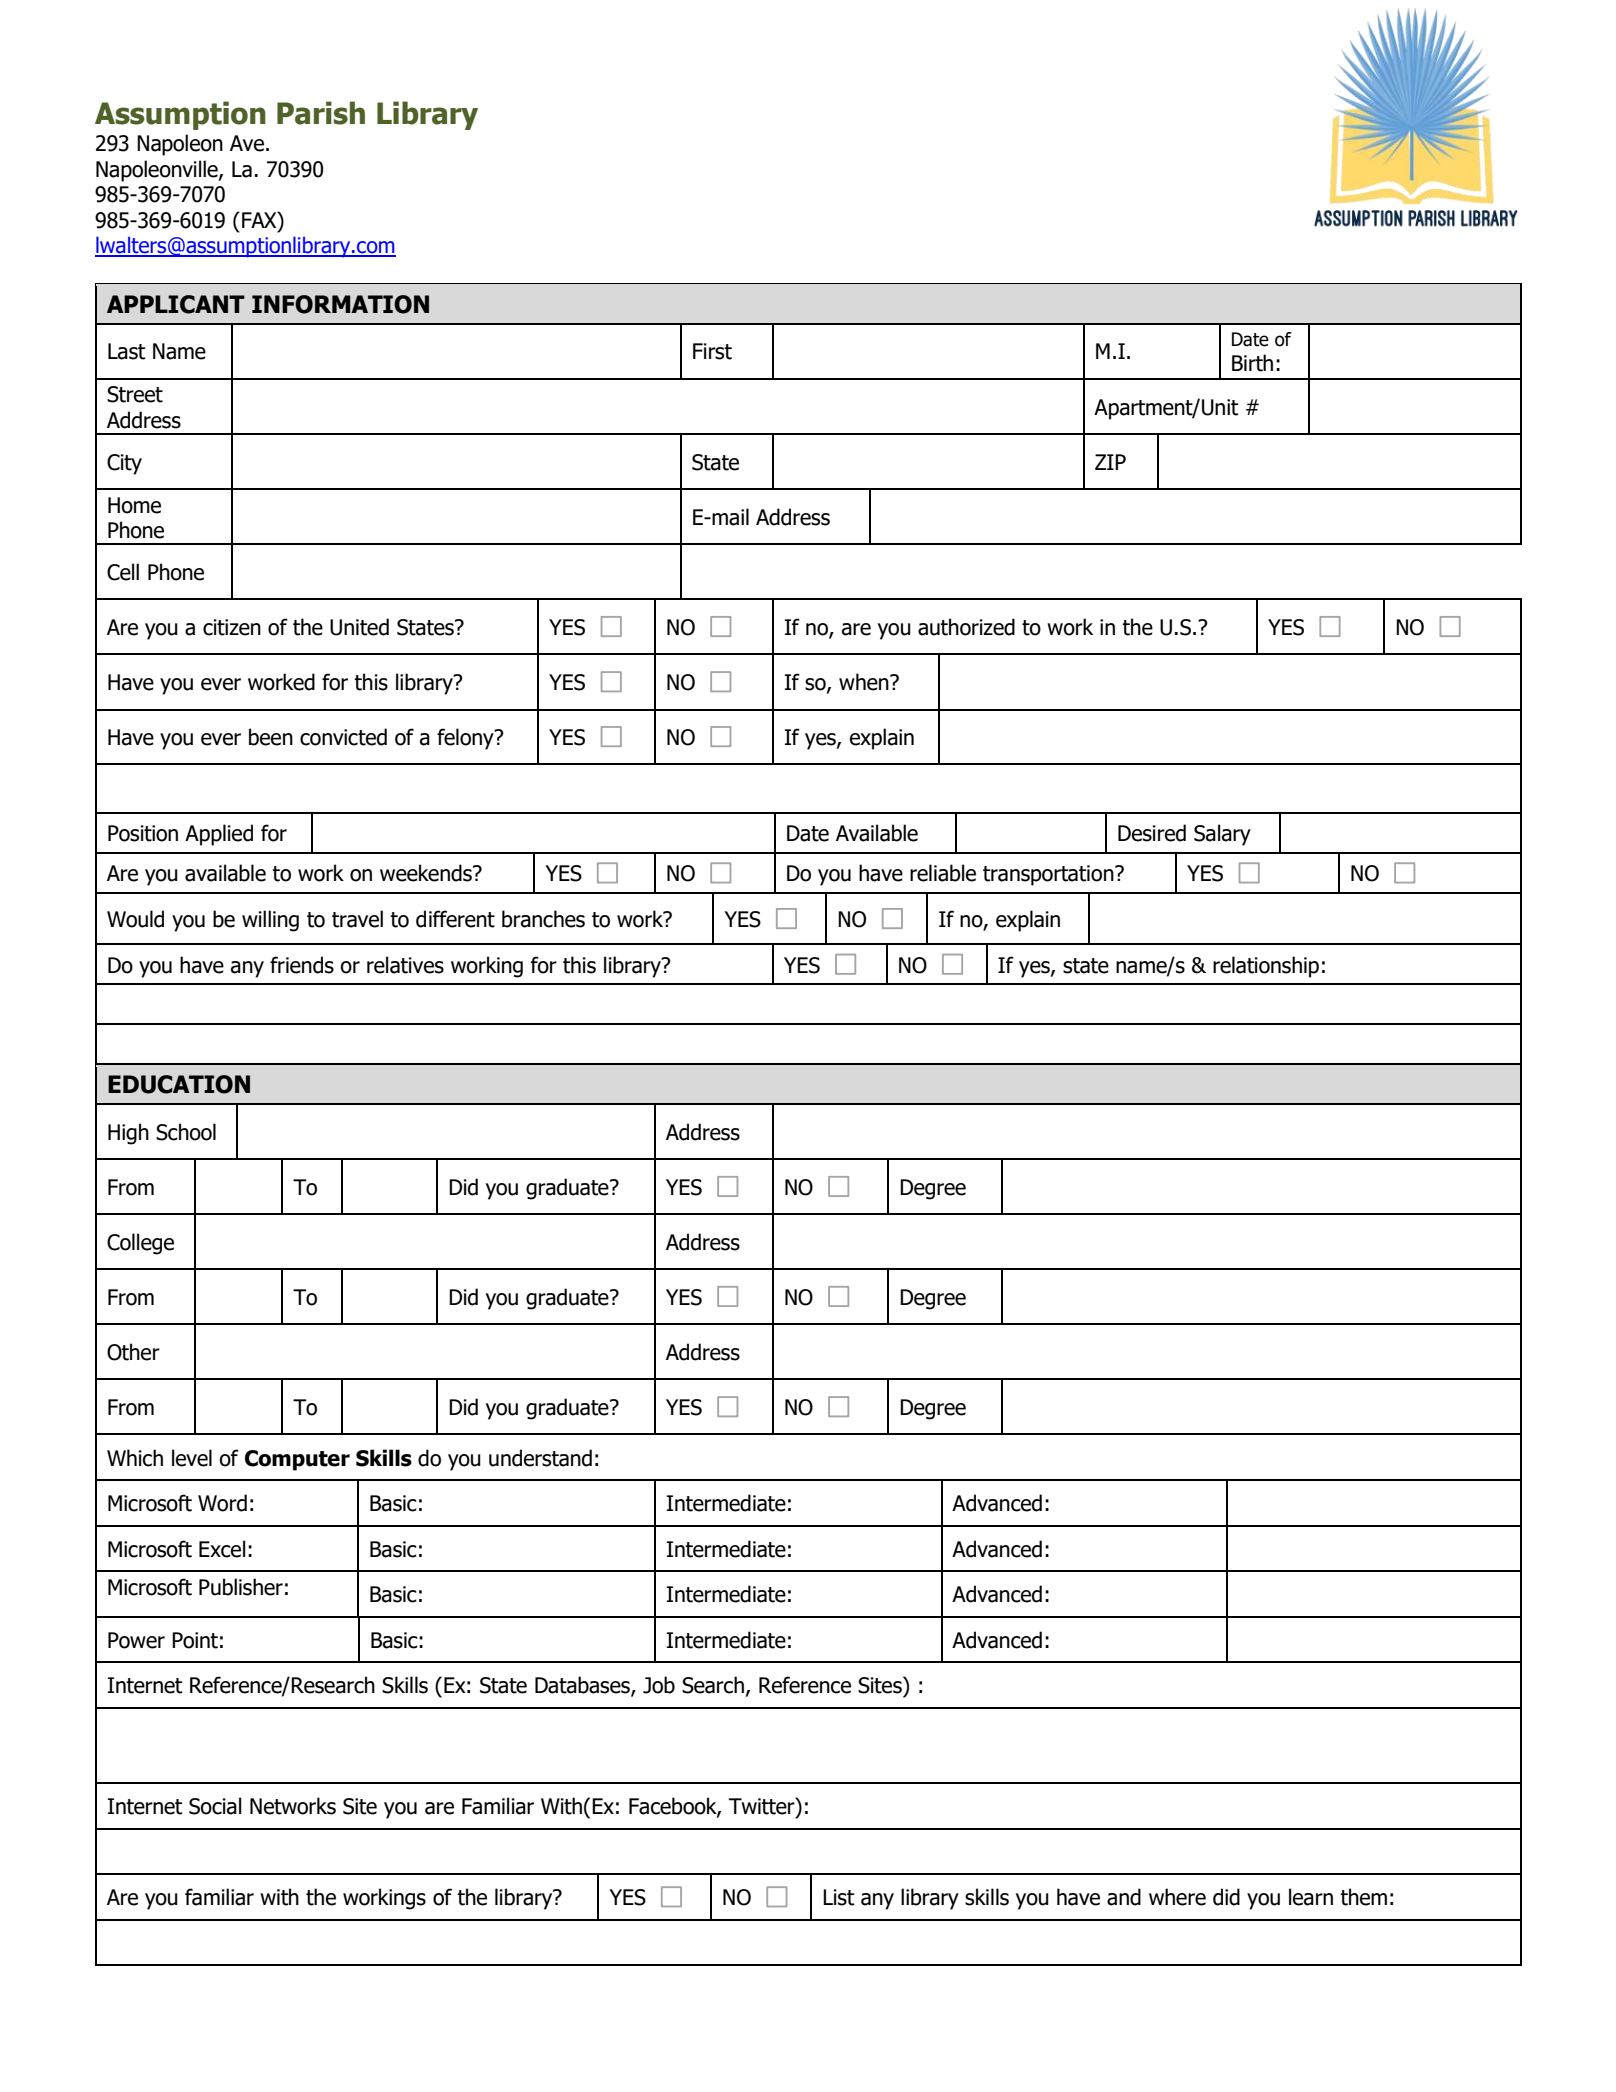 Image resolution: width=1616 pixels, height=2092 pixels. I want to click on branches, so click(543, 919).
